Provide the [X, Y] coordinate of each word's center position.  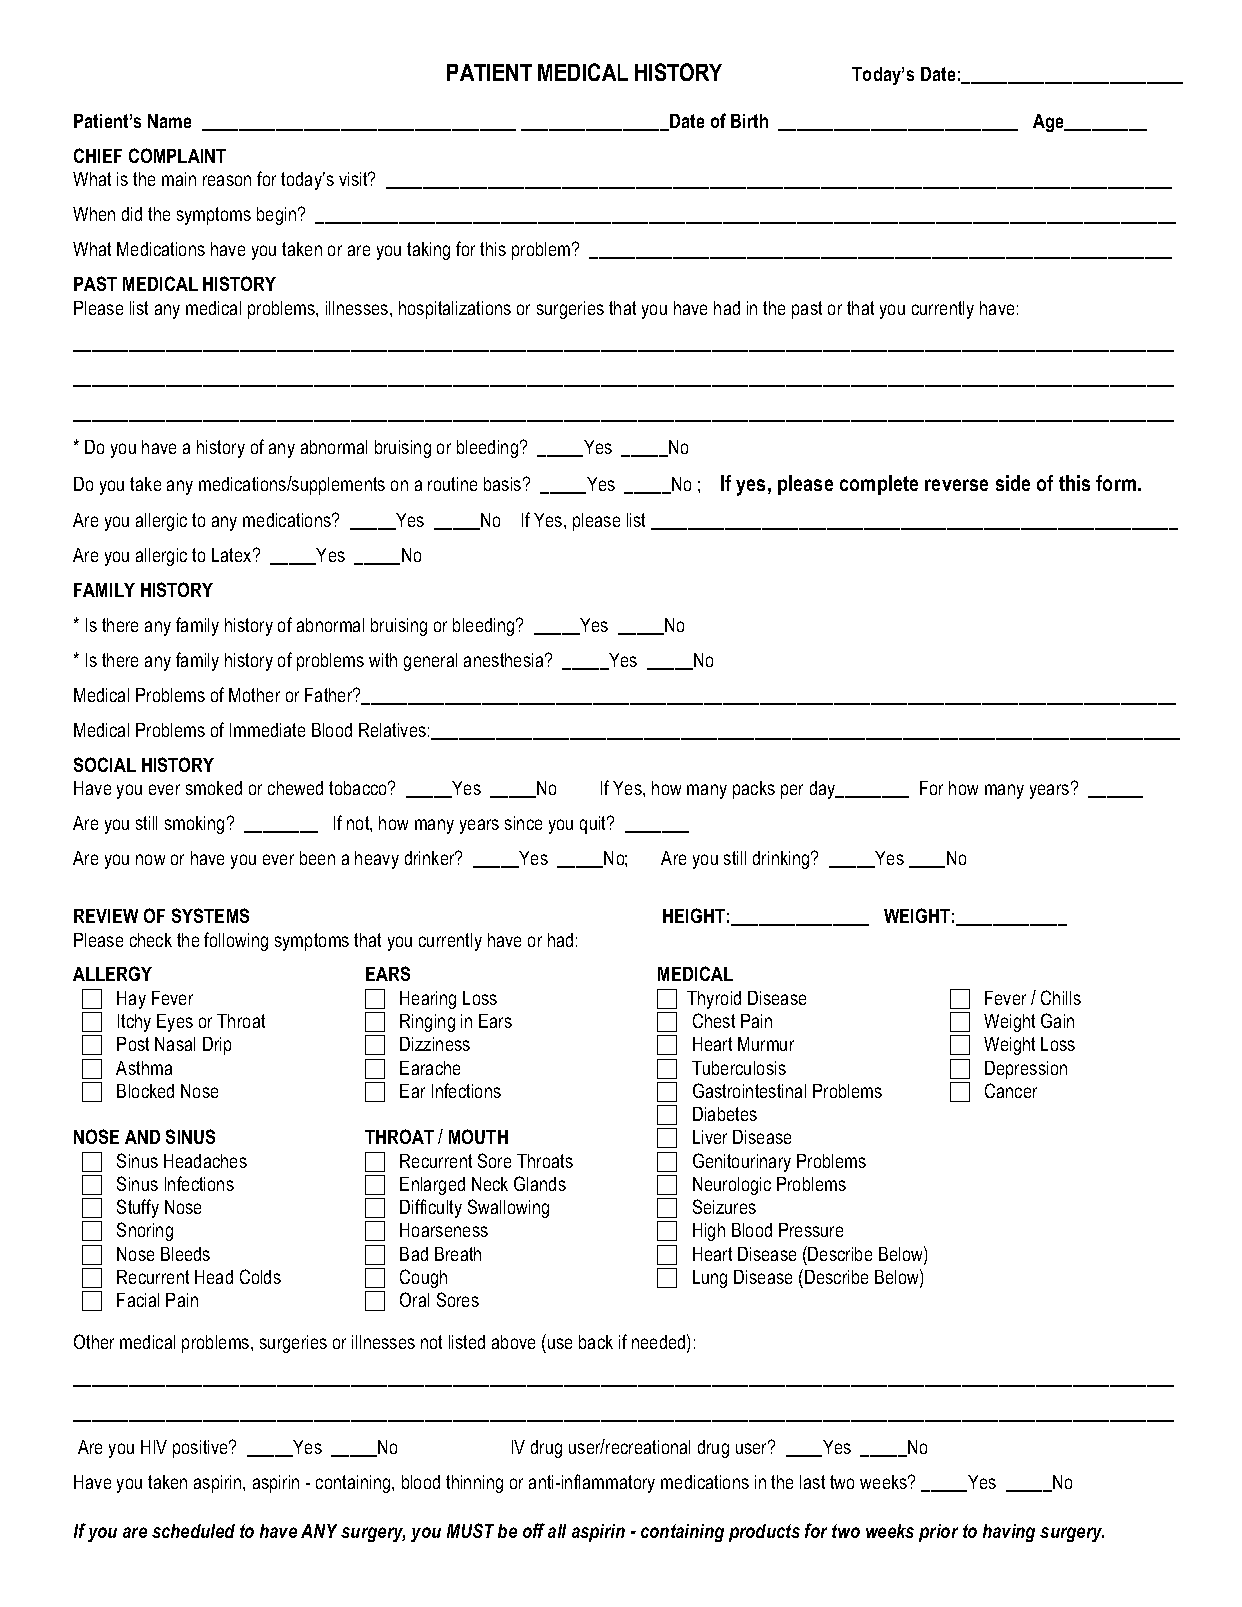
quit [594, 825]
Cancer [1011, 1090]
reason [227, 180]
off [534, 1530]
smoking [194, 825]
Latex [233, 555]
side [1013, 483]
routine [452, 484]
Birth [749, 121]
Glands [540, 1183]
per [792, 791]
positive [202, 1449]
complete [879, 485]
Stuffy [138, 1208]
